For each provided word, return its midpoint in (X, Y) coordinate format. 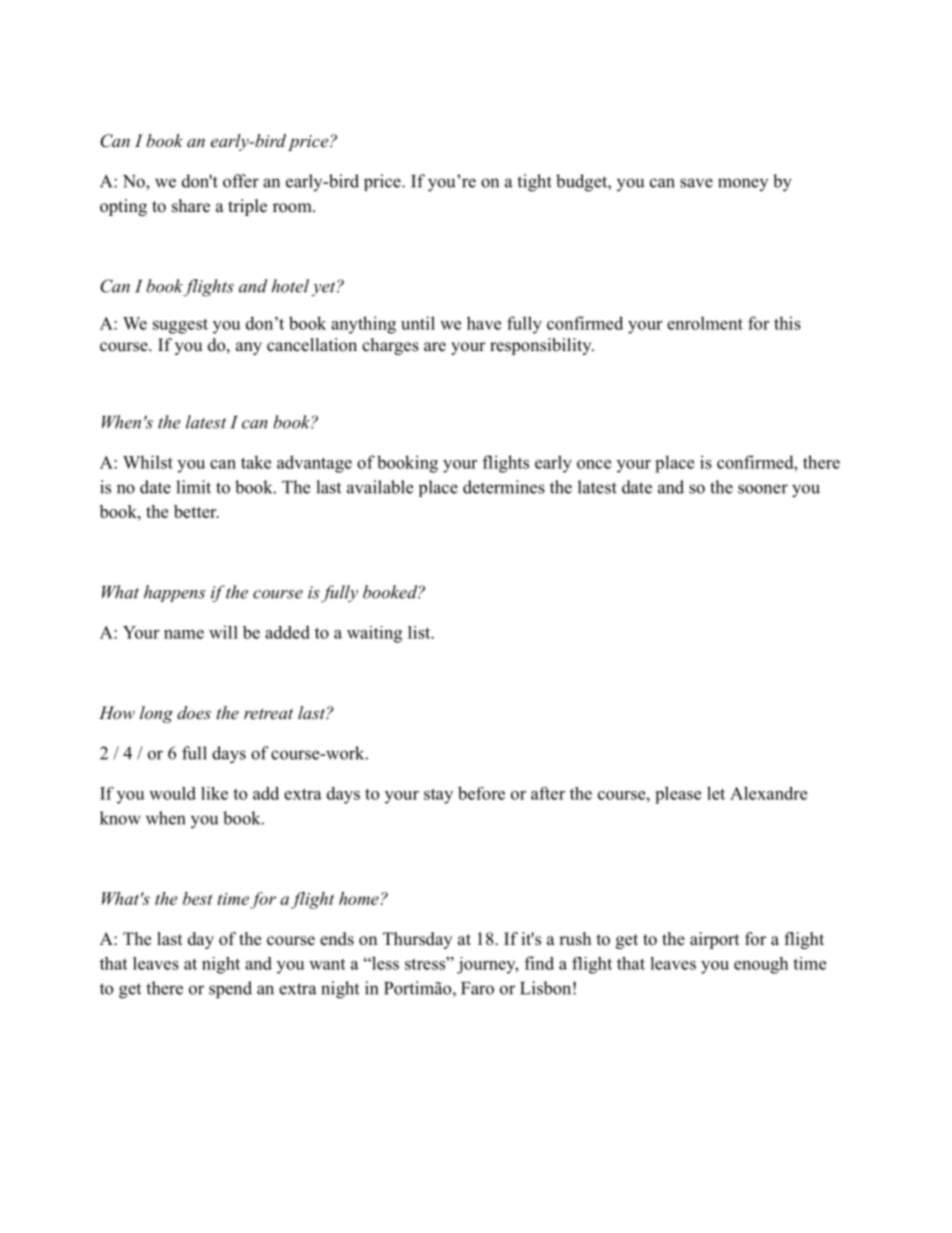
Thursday (417, 940)
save (696, 183)
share (191, 206)
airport (714, 940)
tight (534, 183)
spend (230, 990)
